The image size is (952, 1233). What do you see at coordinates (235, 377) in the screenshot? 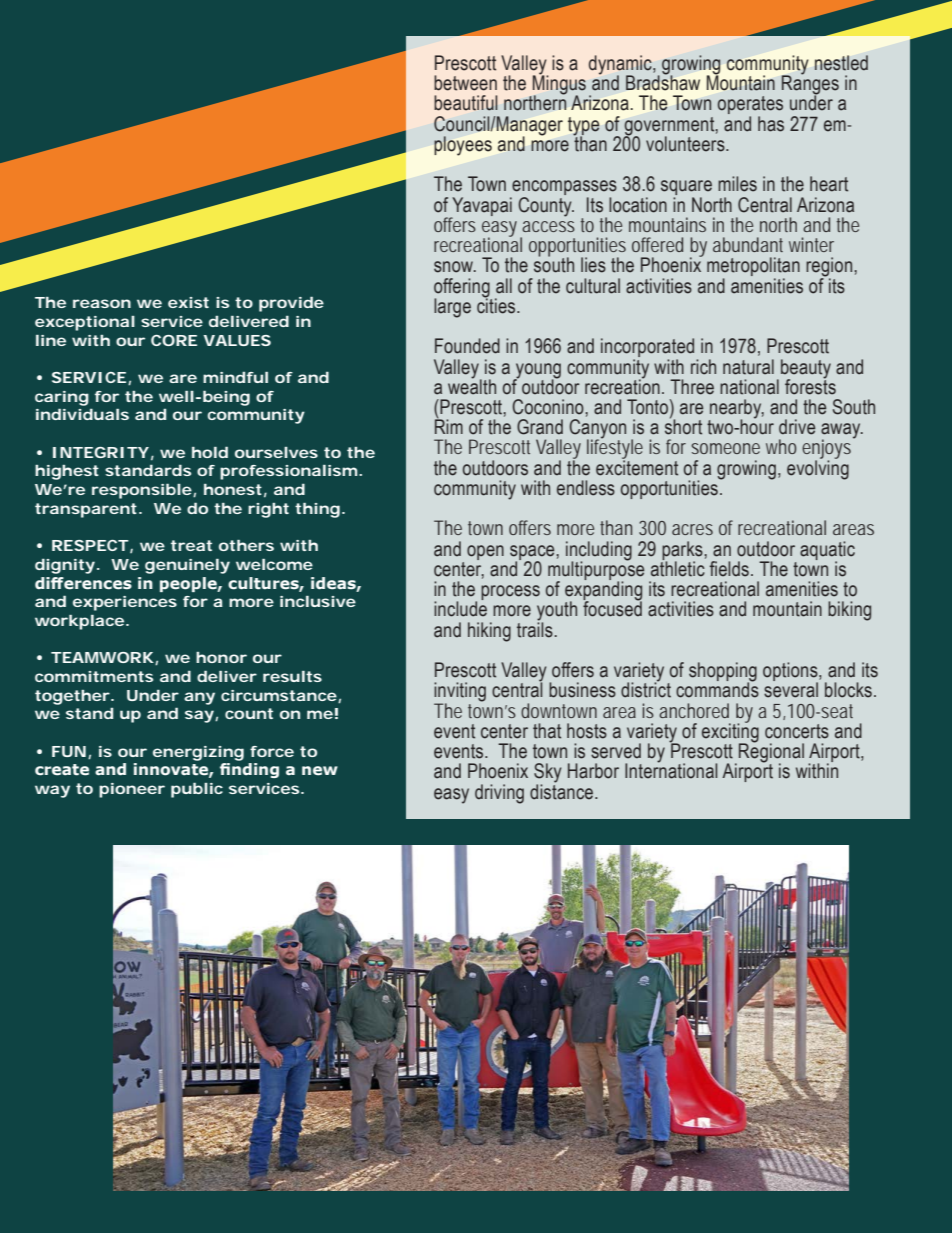
I see `mindful` at bounding box center [235, 377].
